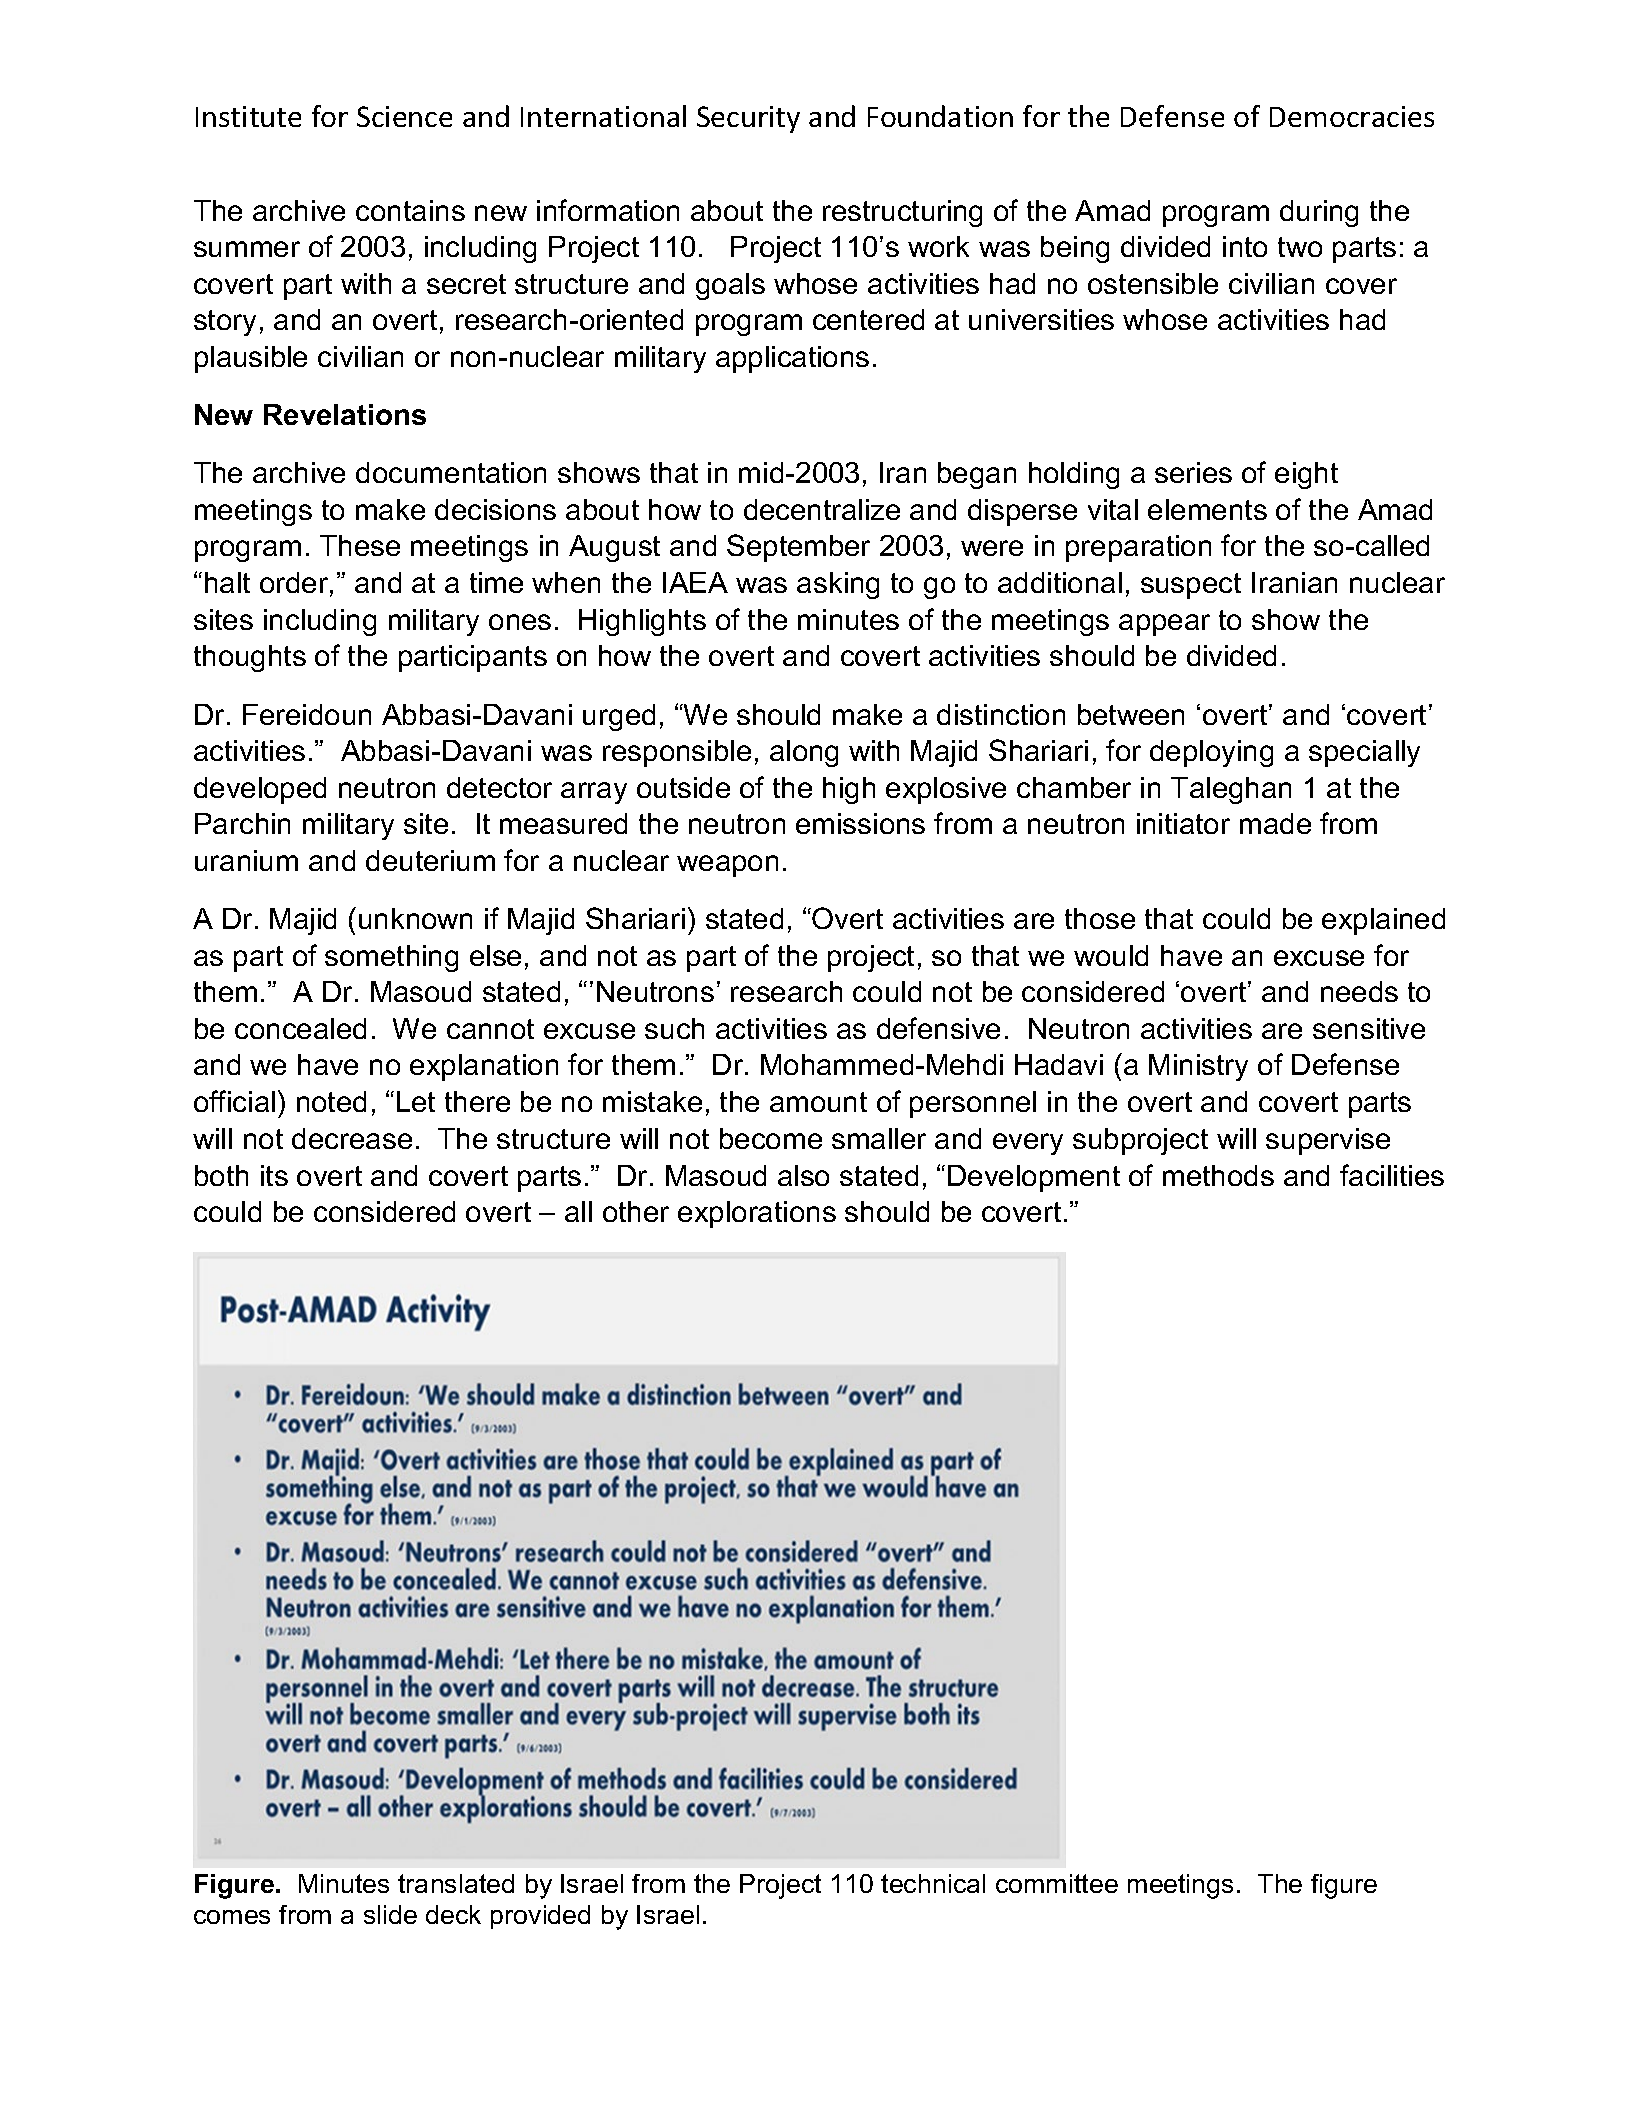 The height and width of the document is (2125, 1642). What do you see at coordinates (390, 1914) in the document?
I see `slide` at bounding box center [390, 1914].
